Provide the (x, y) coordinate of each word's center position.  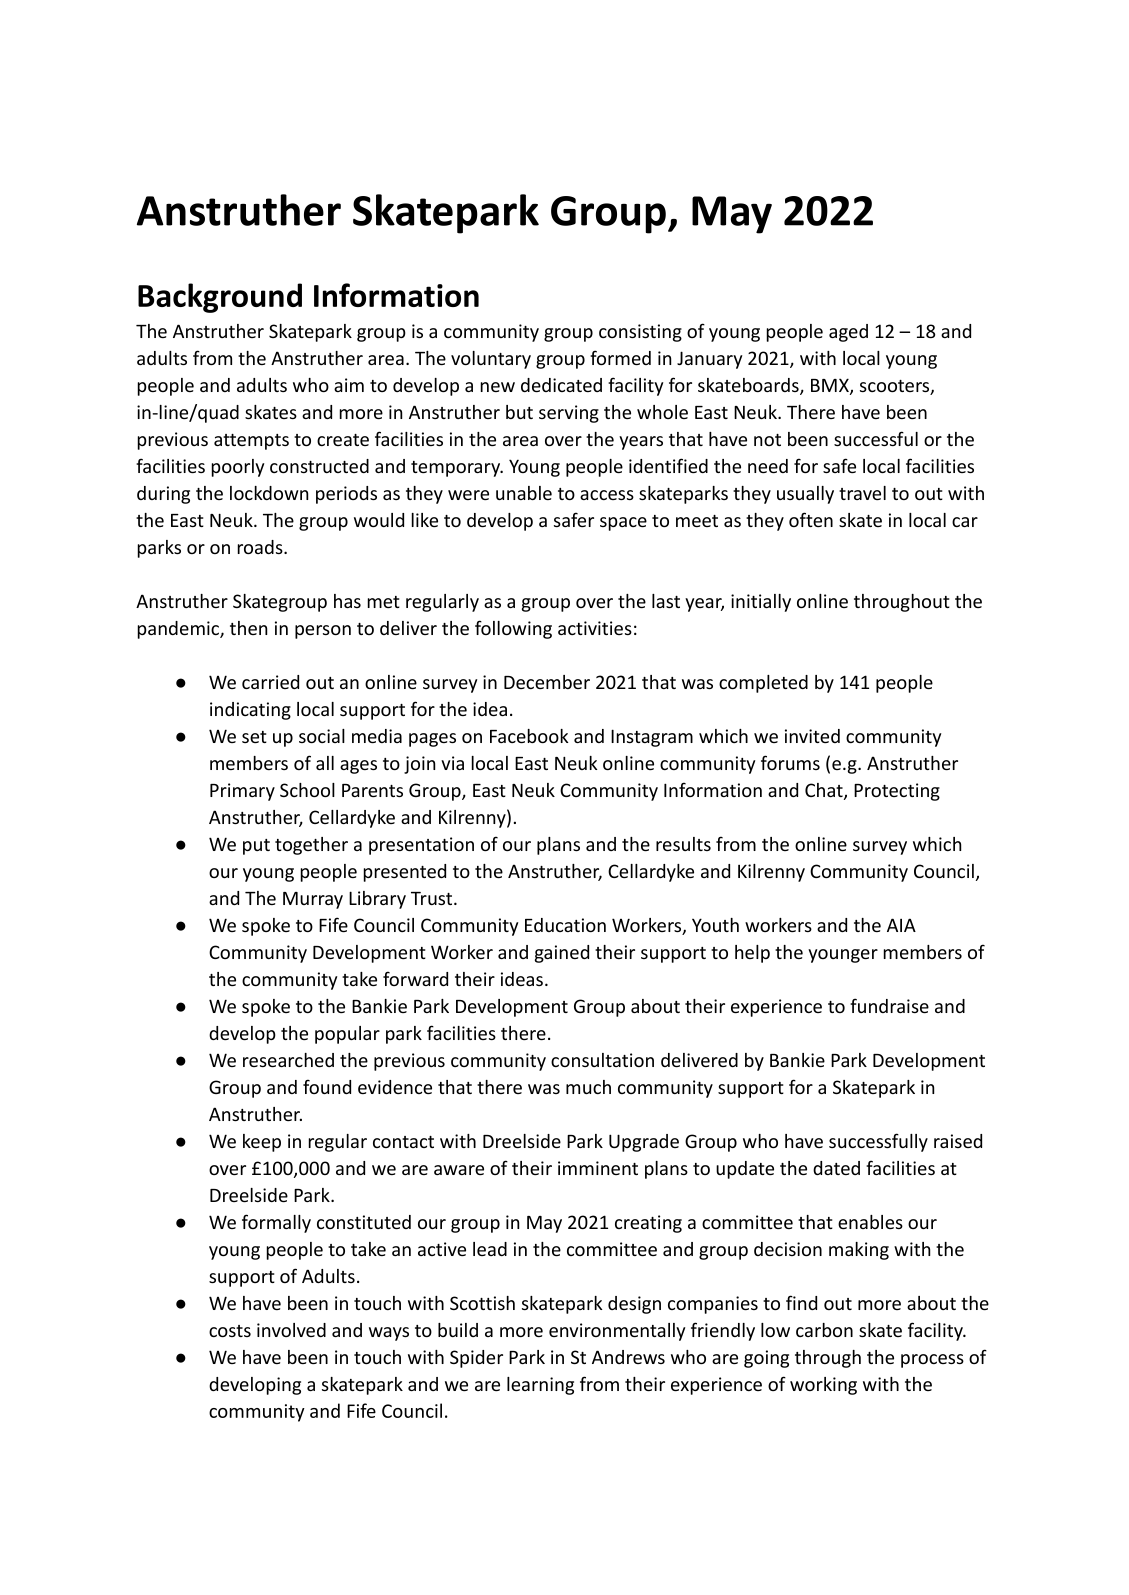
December (547, 682)
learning (540, 1386)
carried (270, 682)
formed (620, 357)
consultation (602, 1060)
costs (230, 1331)
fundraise (889, 1005)
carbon (824, 1330)
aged (848, 333)
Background (220, 298)
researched (288, 1060)
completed (763, 684)
